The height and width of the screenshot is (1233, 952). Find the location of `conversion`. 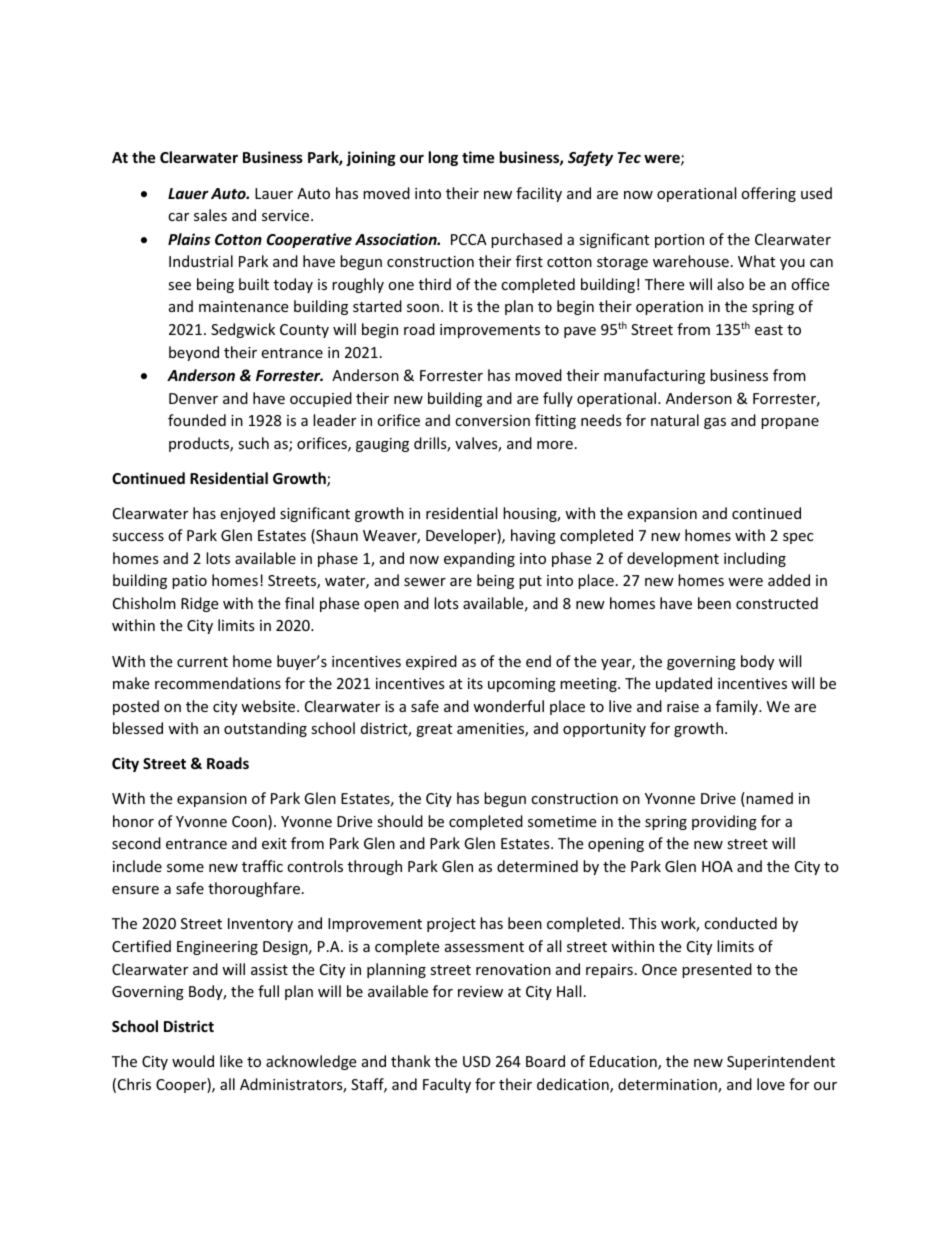

conversion is located at coordinates (492, 420).
